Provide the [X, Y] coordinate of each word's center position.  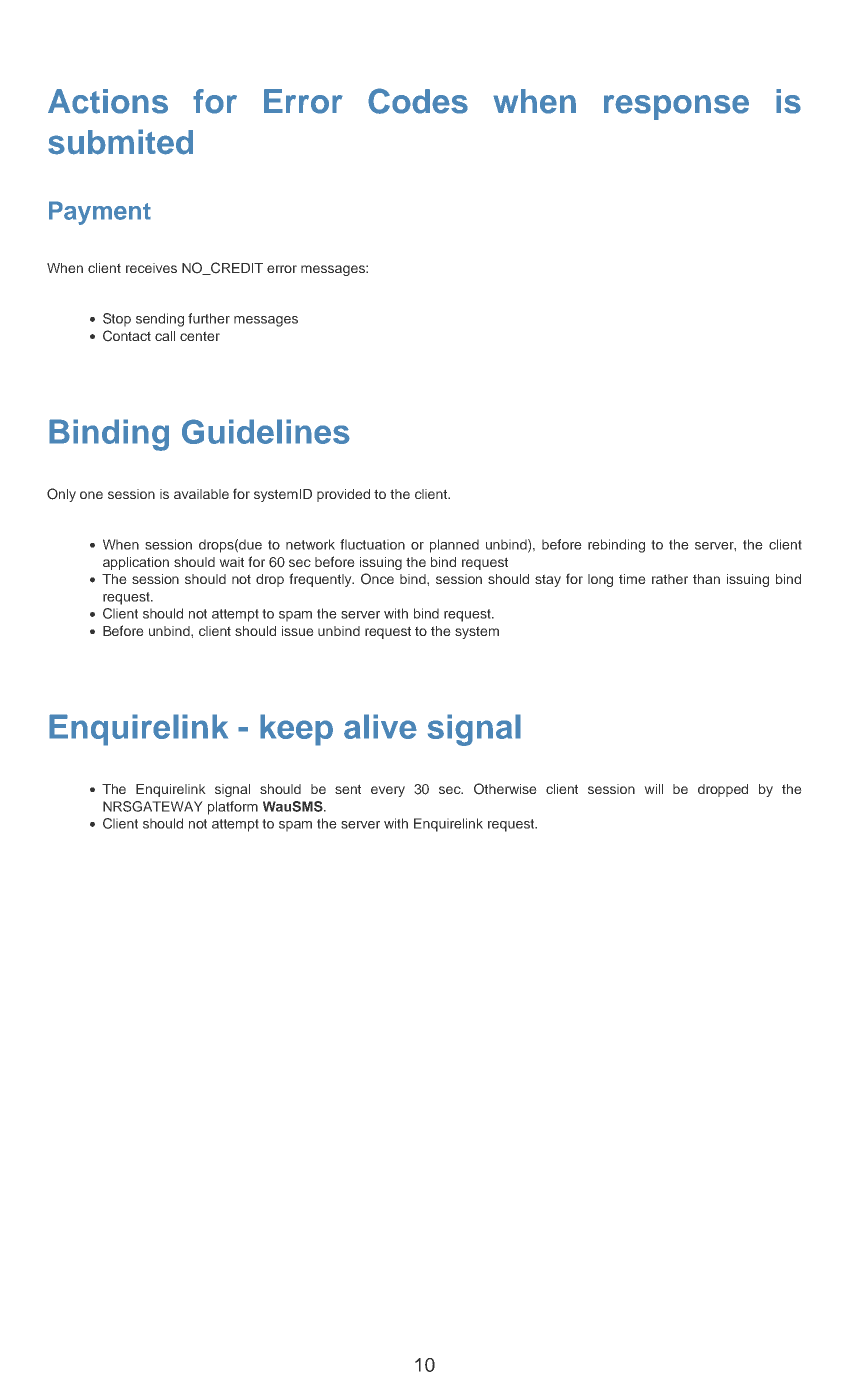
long [600, 580]
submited [120, 142]
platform [233, 808]
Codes [418, 101]
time [632, 579]
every [388, 791]
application [136, 563]
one [91, 495]
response [676, 107]
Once [377, 579]
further [209, 318]
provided [343, 495]
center [200, 336]
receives [151, 268]
